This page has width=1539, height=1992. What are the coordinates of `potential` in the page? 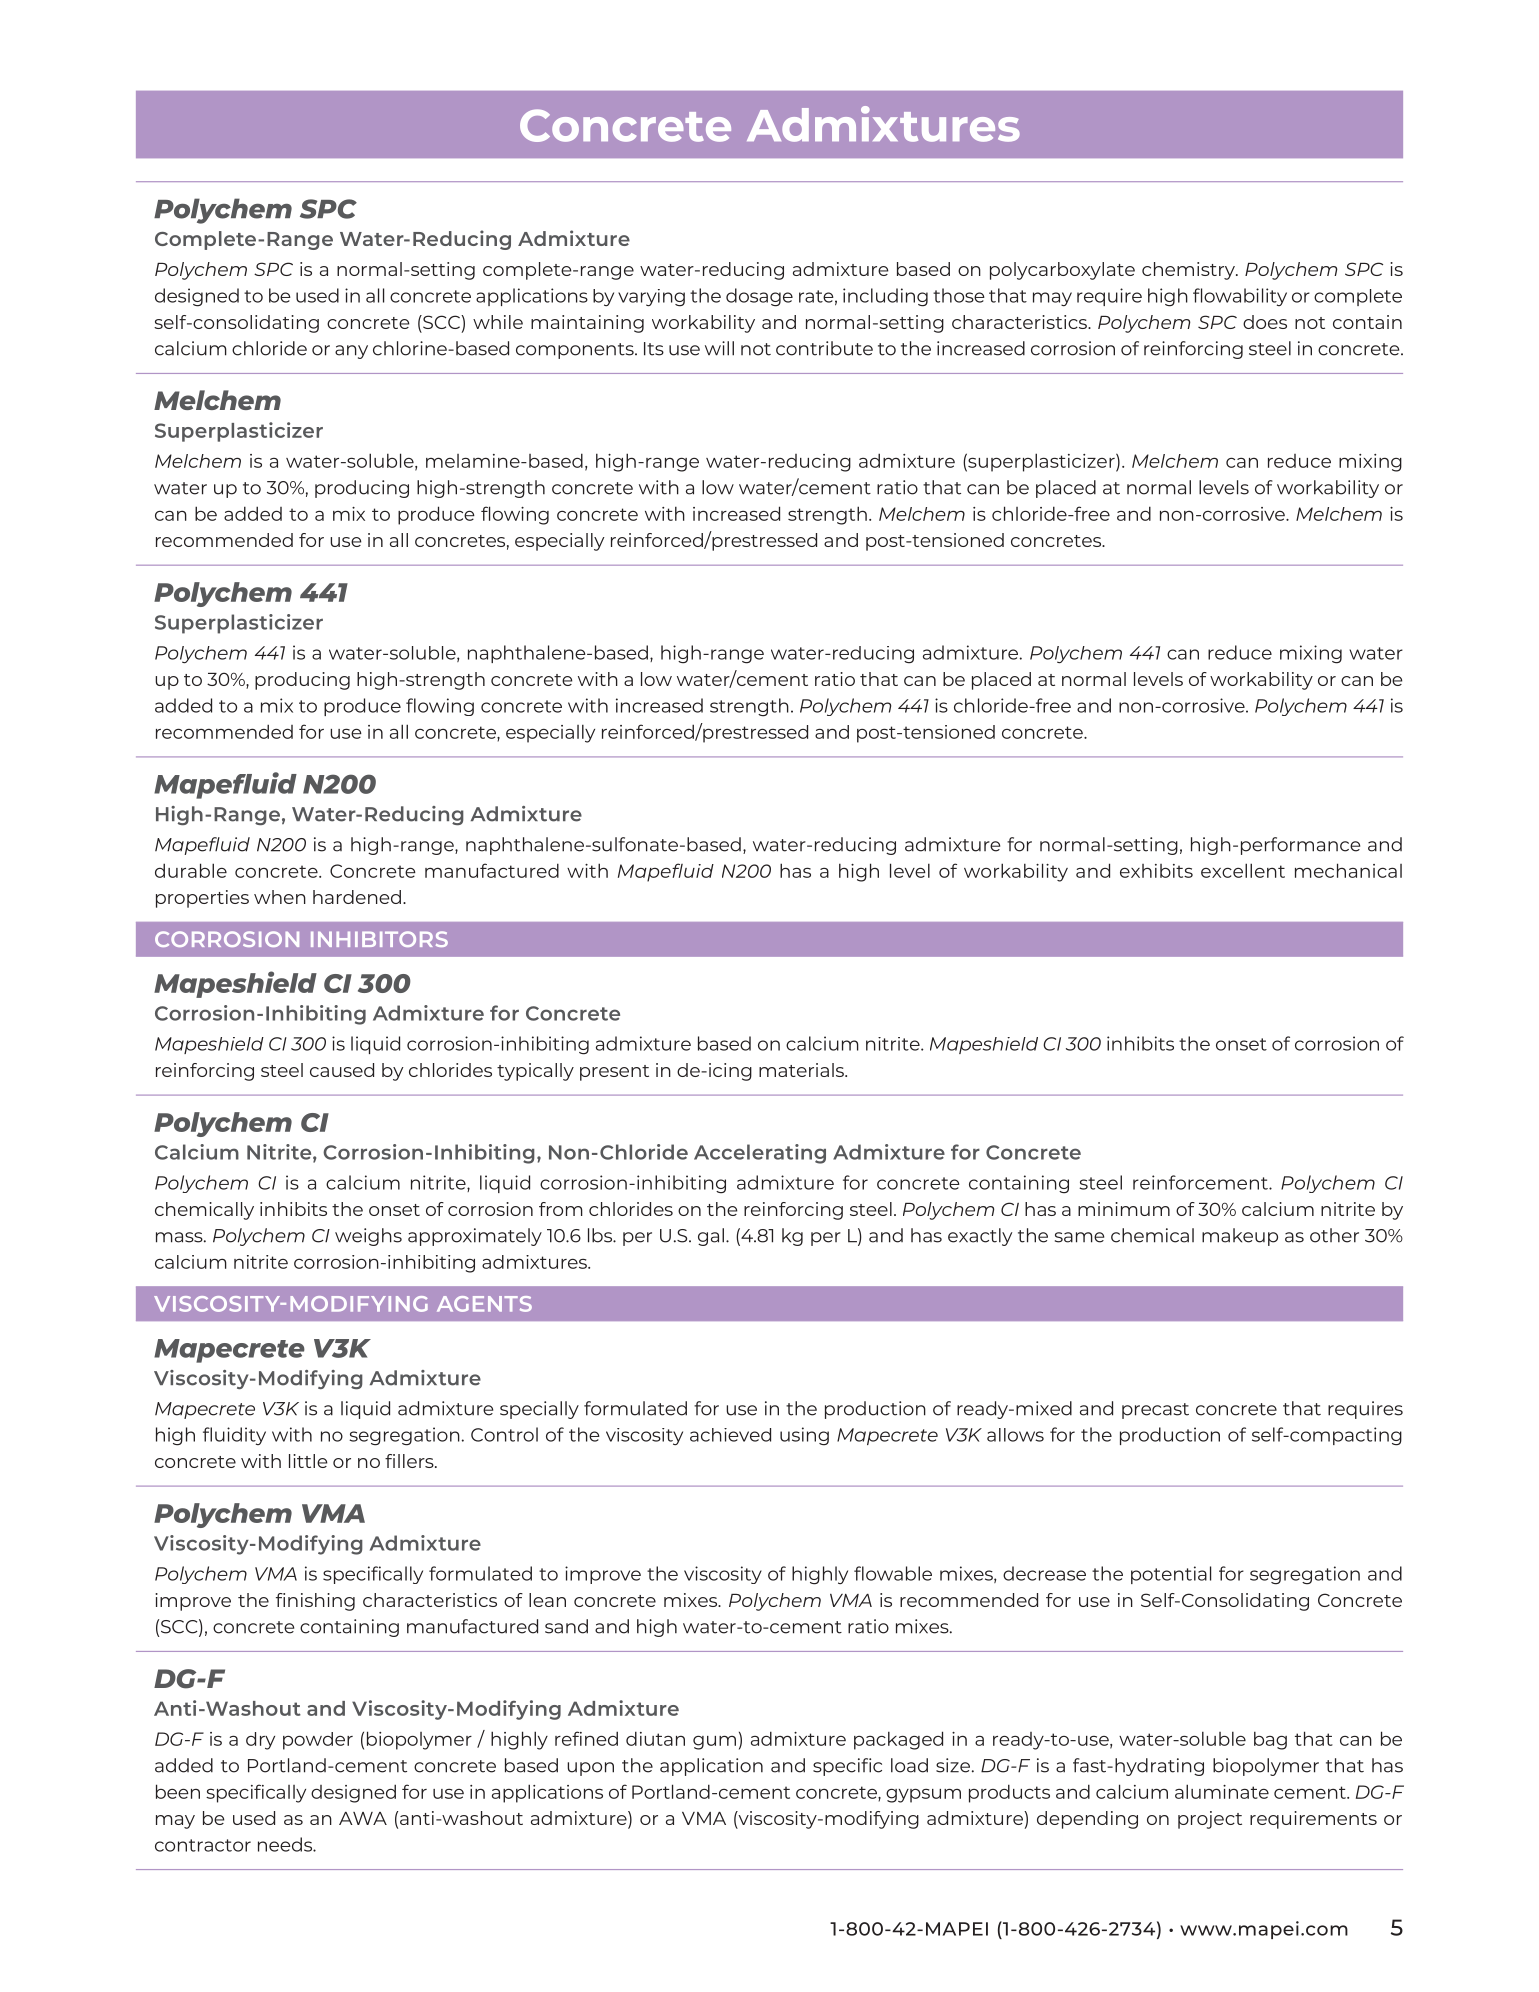 It's located at (1171, 1575).
